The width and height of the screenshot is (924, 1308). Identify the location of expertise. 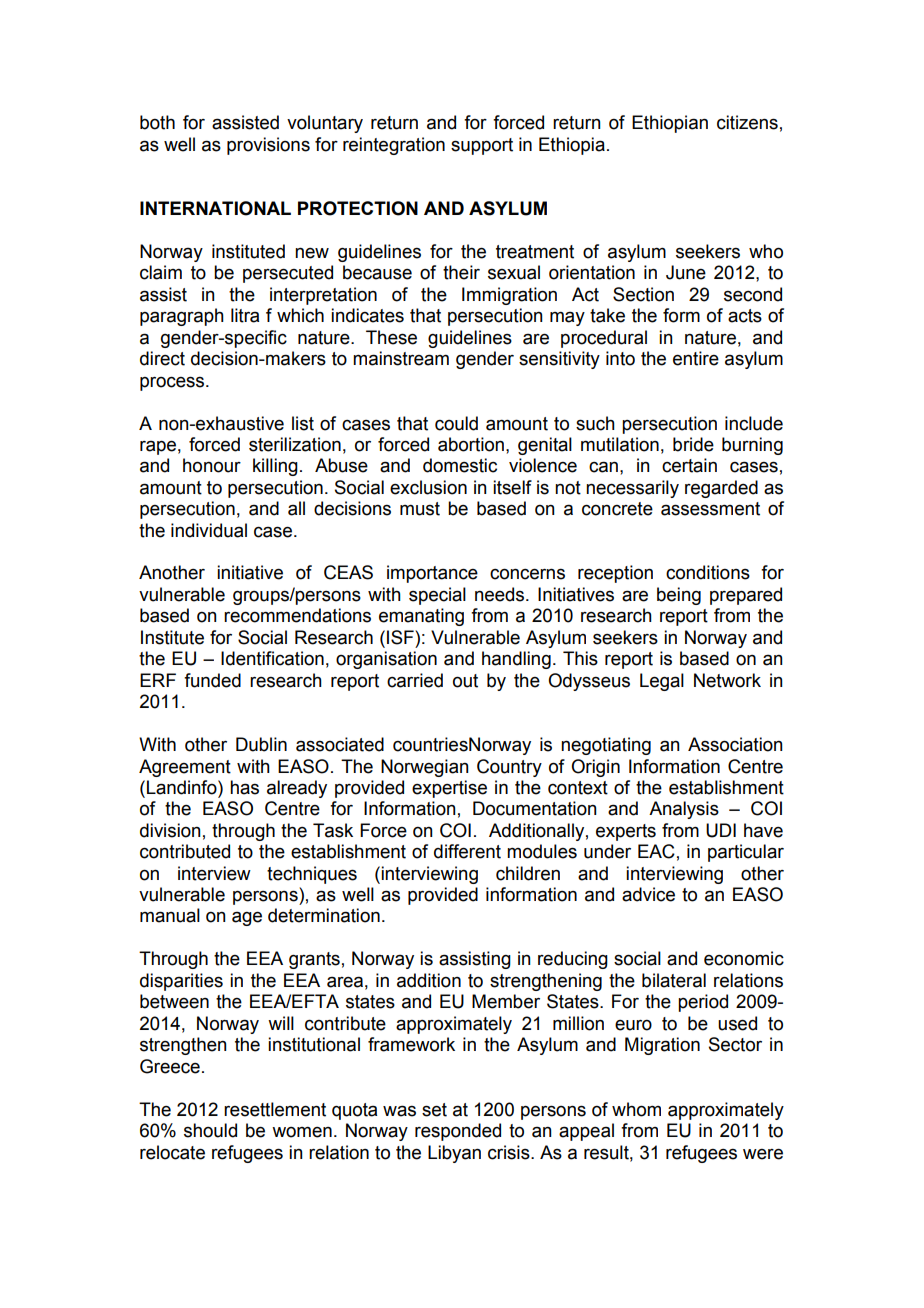
(449, 789).
